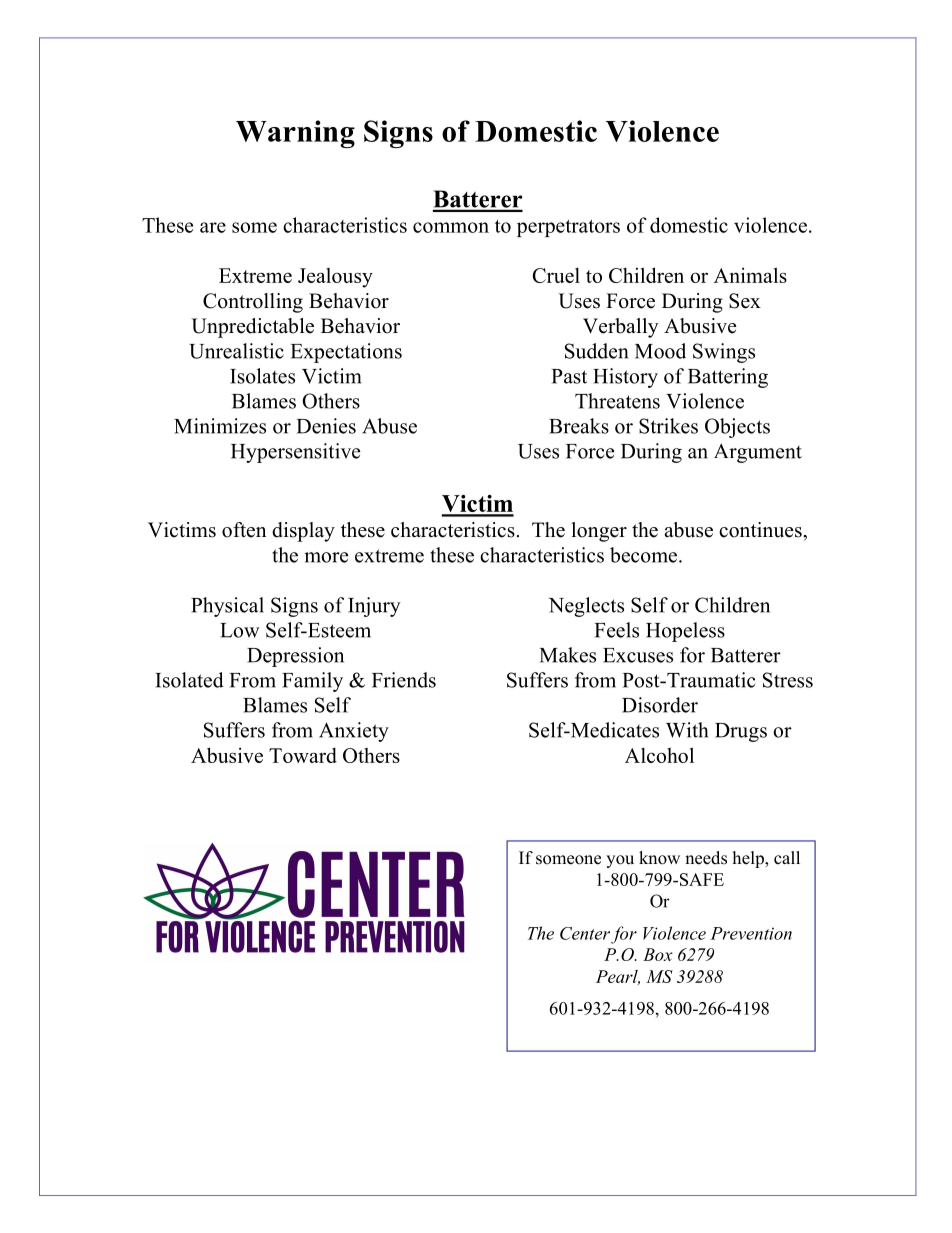 The height and width of the screenshot is (1233, 952). What do you see at coordinates (724, 353) in the screenshot?
I see `Swings` at bounding box center [724, 353].
